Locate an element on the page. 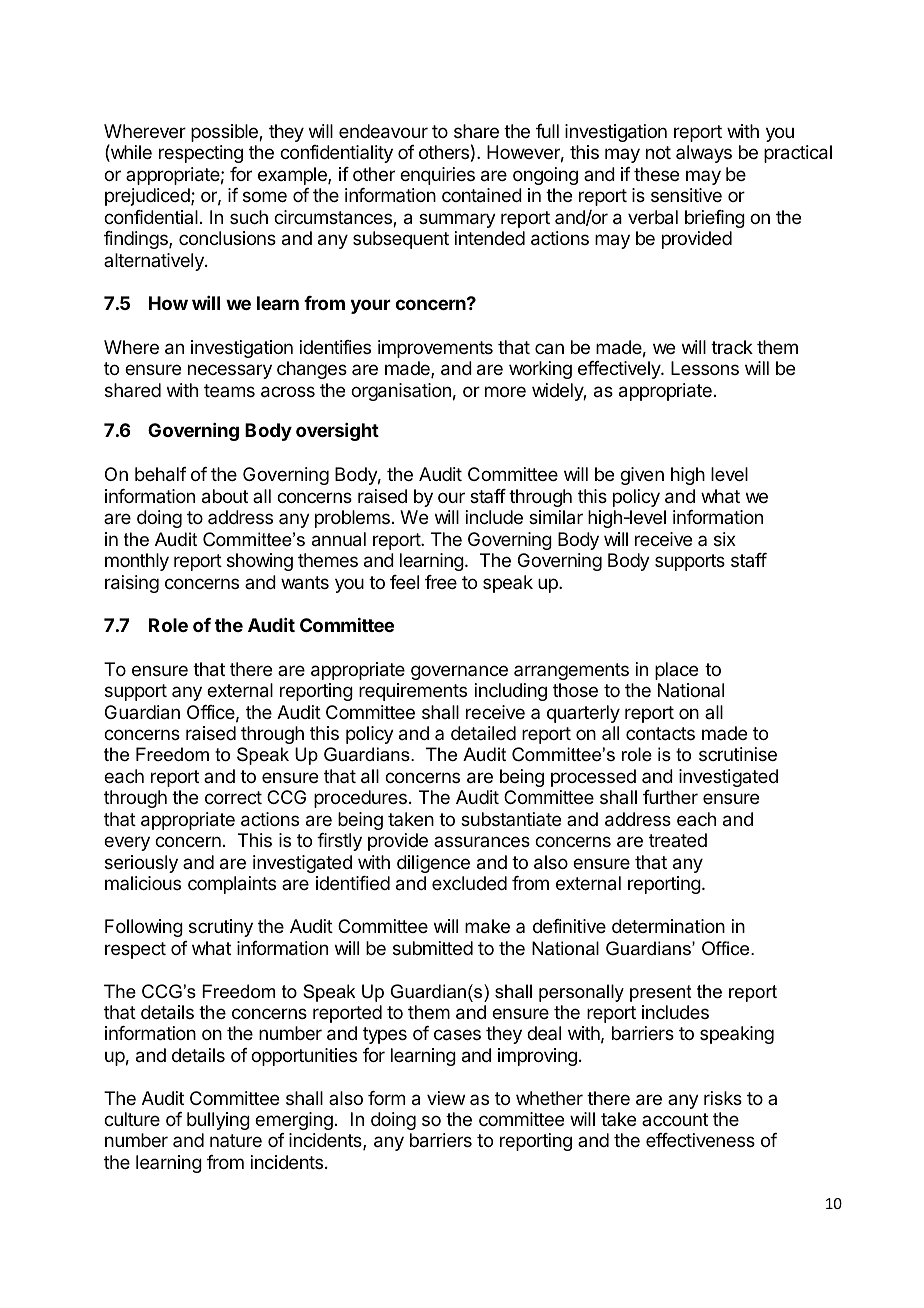 The image size is (924, 1308). given is located at coordinates (642, 476).
